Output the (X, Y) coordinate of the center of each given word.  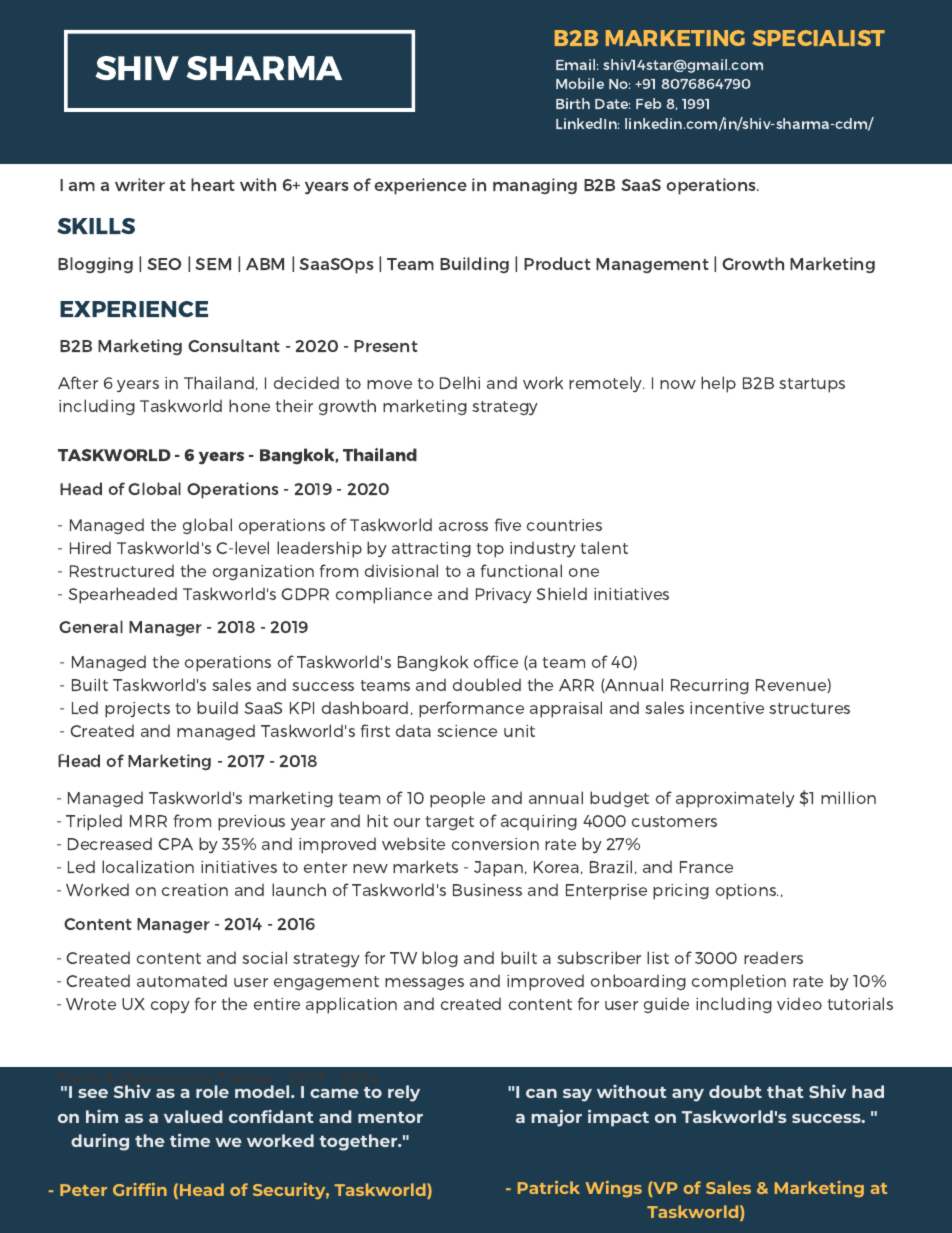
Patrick (549, 1187)
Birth (573, 103)
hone (249, 405)
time (190, 1140)
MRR (148, 821)
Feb (648, 103)
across (463, 526)
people (457, 799)
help (718, 384)
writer (140, 184)
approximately (735, 799)
